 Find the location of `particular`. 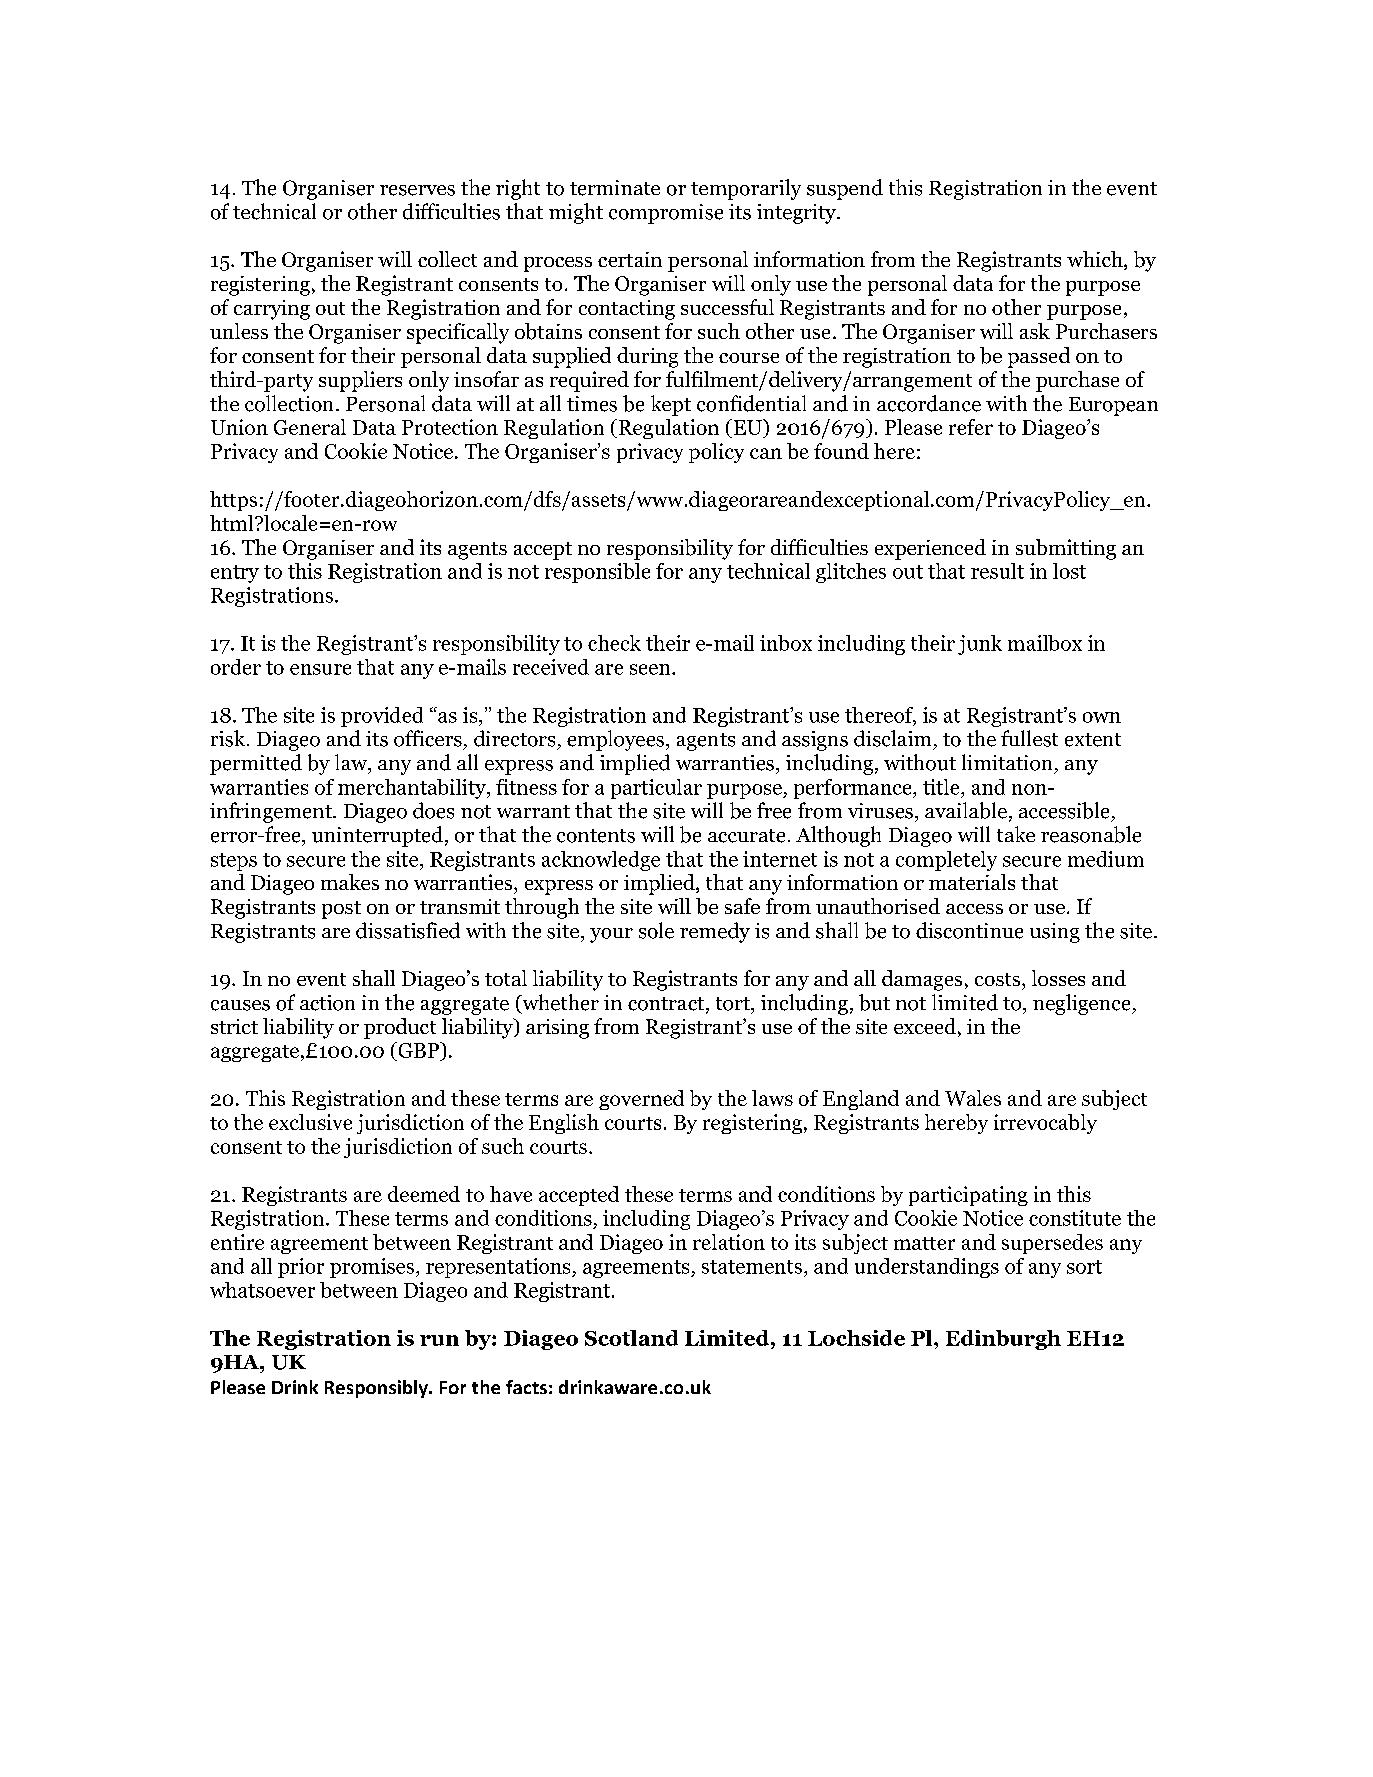

particular is located at coordinates (656, 789).
